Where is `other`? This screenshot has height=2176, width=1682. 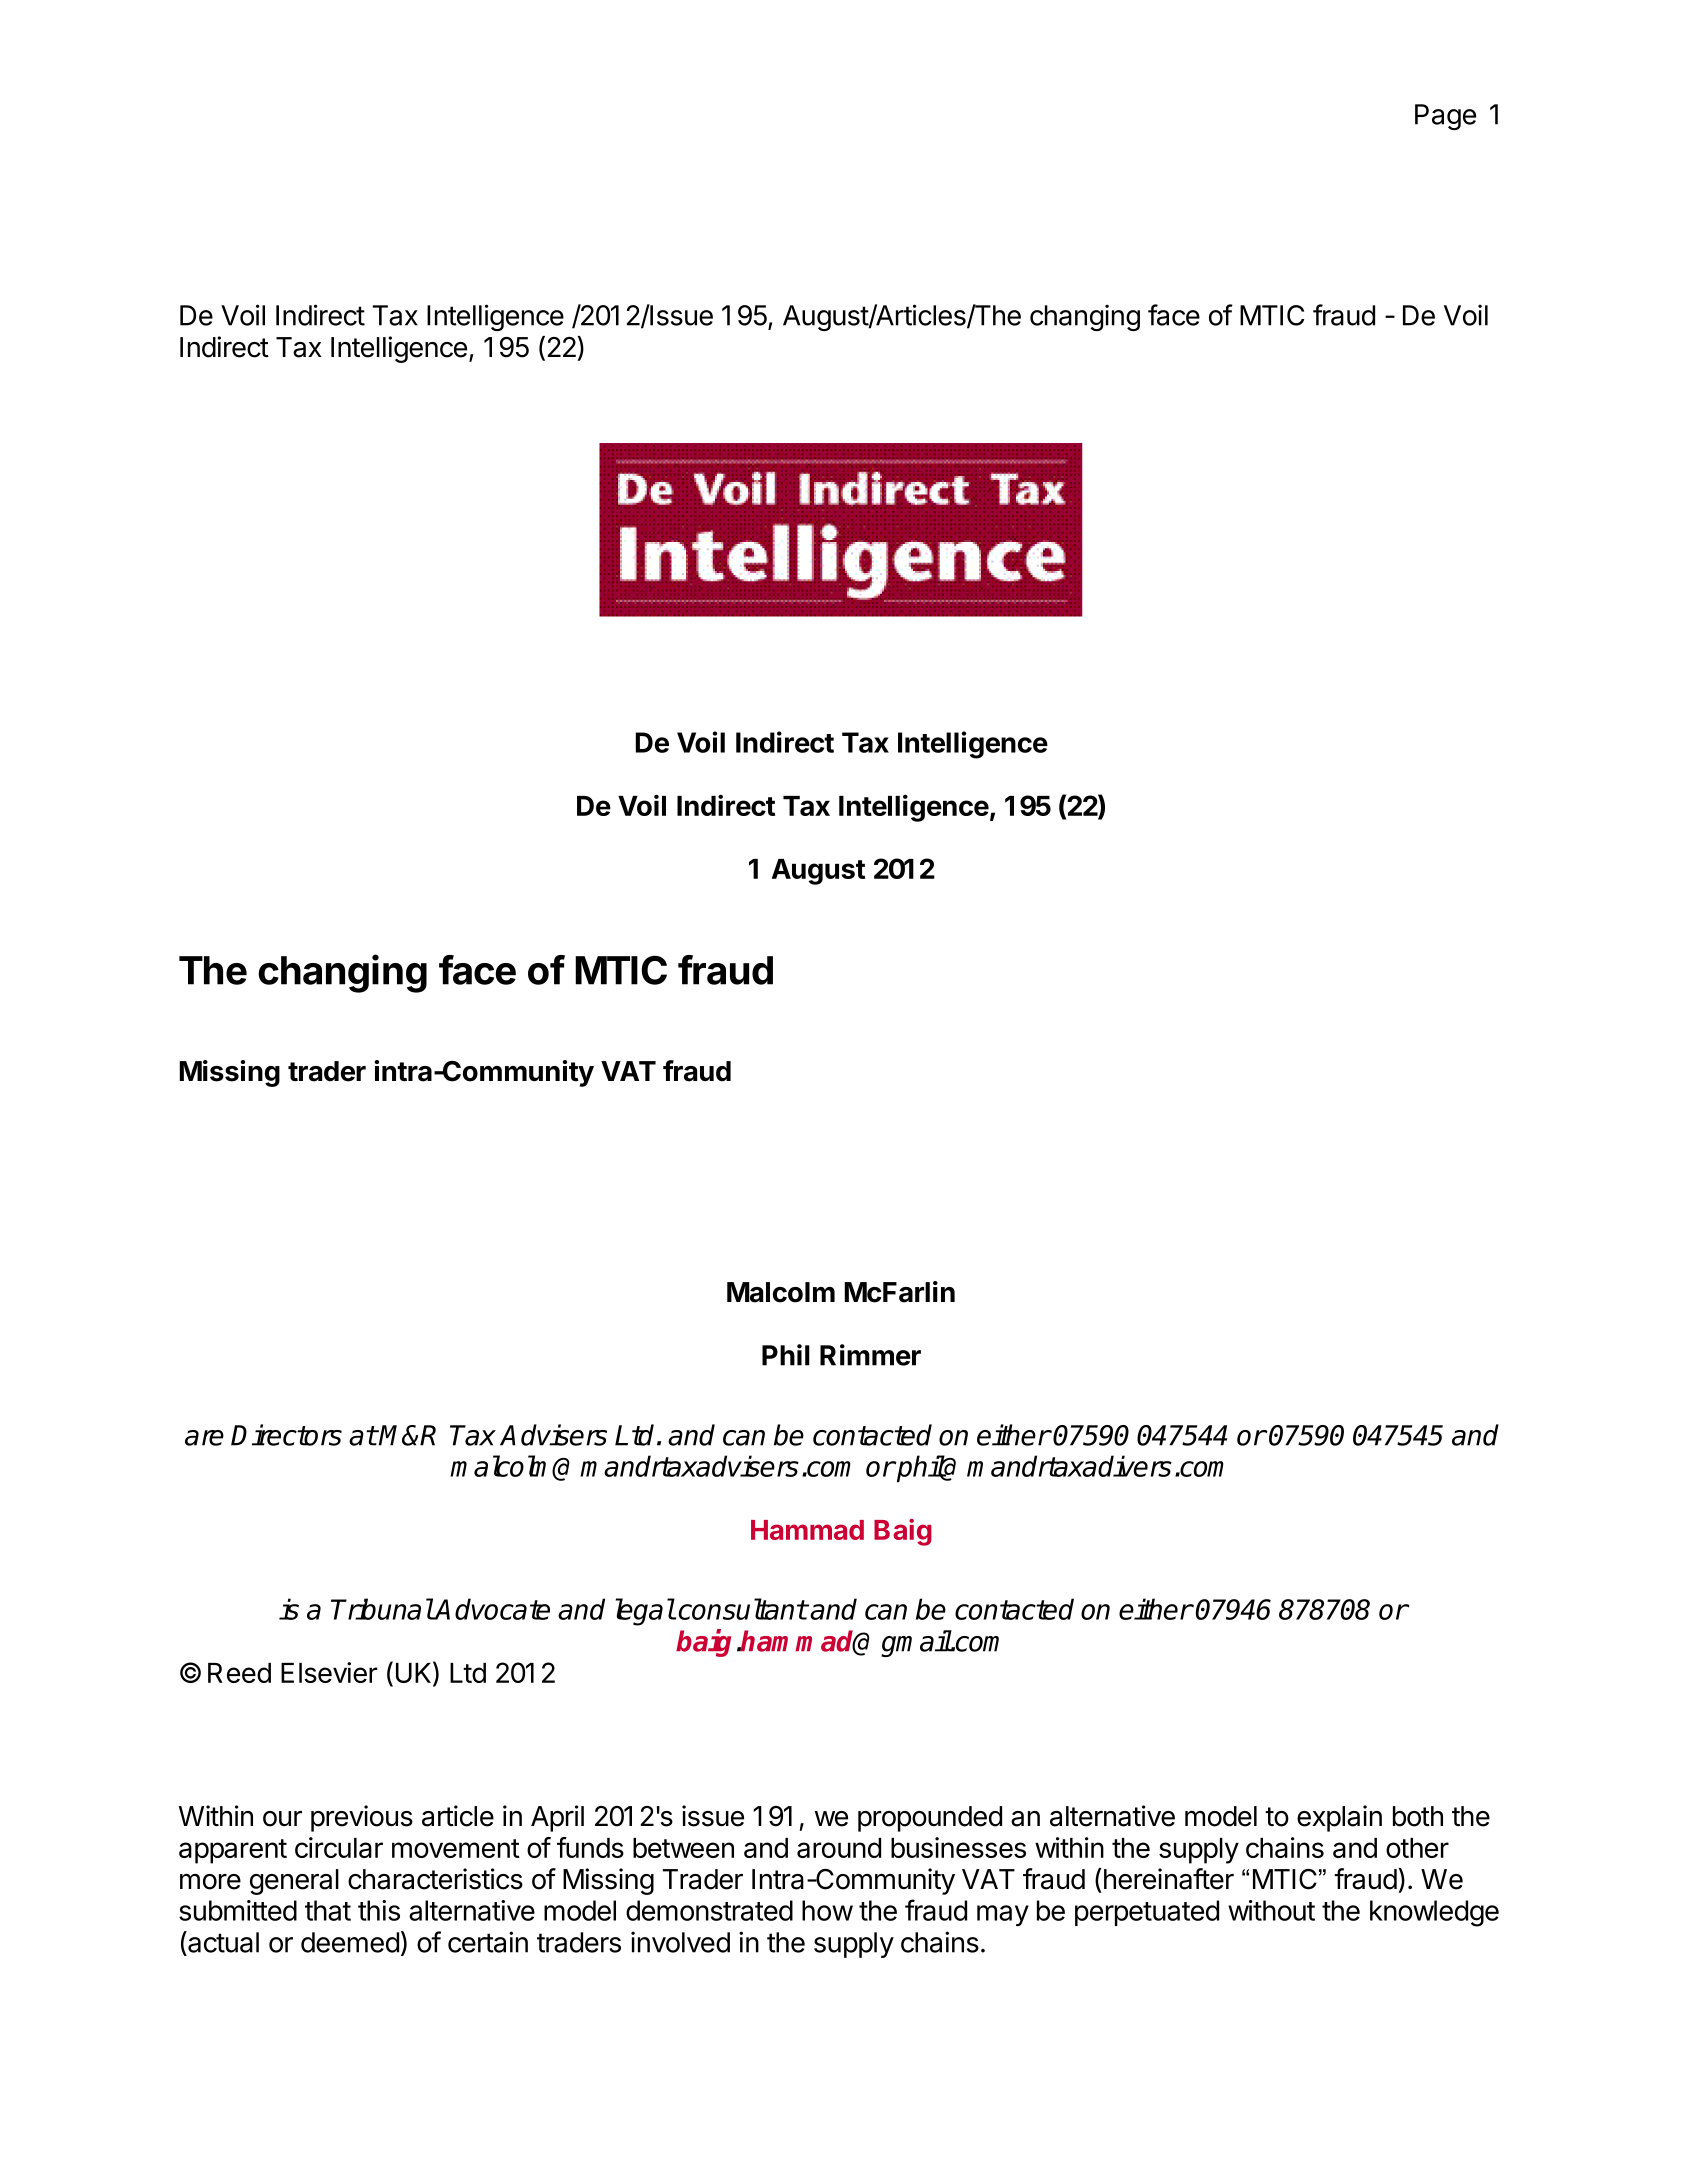 other is located at coordinates (1417, 1848).
